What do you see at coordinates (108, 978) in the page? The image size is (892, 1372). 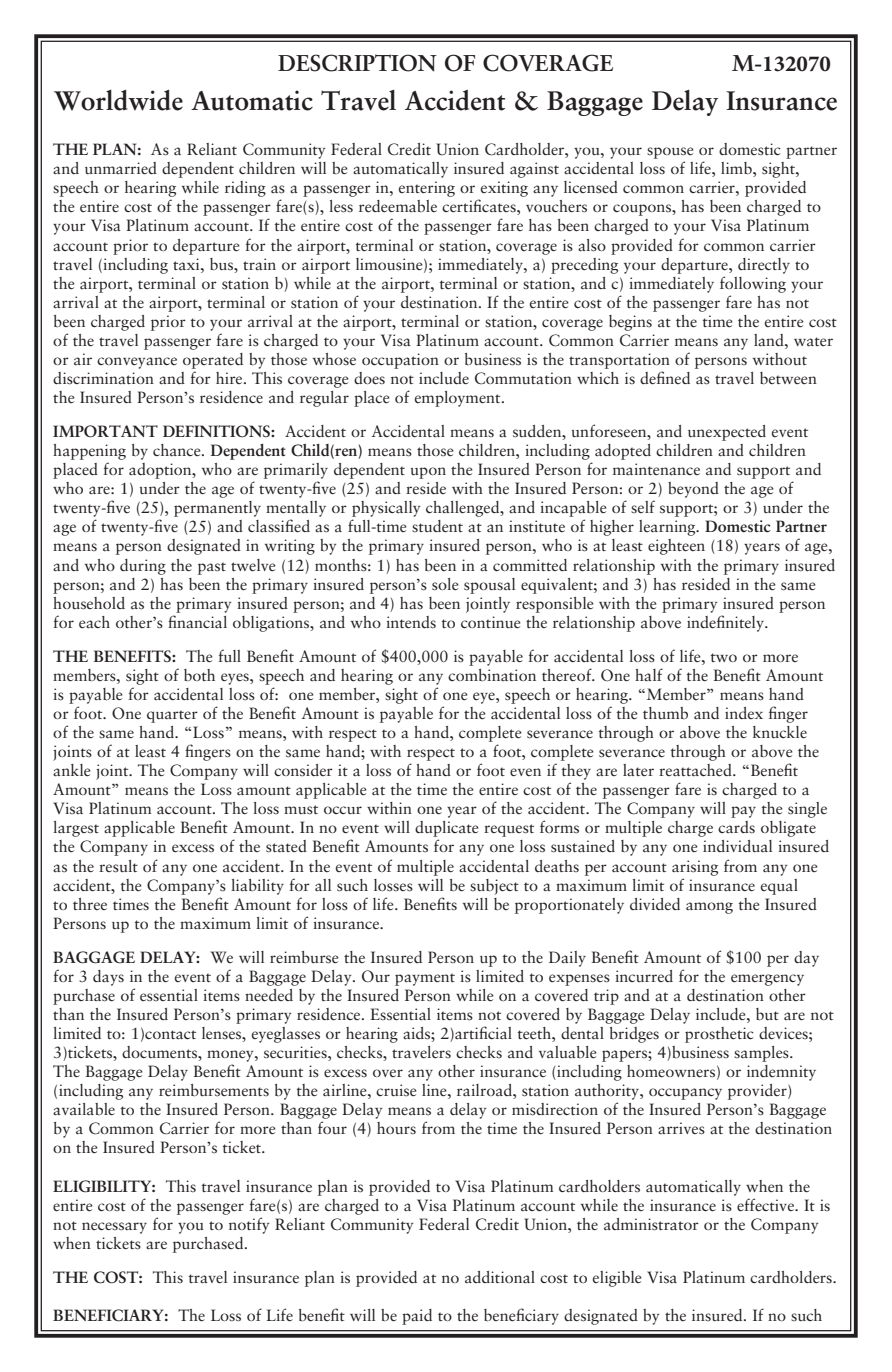 I see `days` at bounding box center [108, 978].
